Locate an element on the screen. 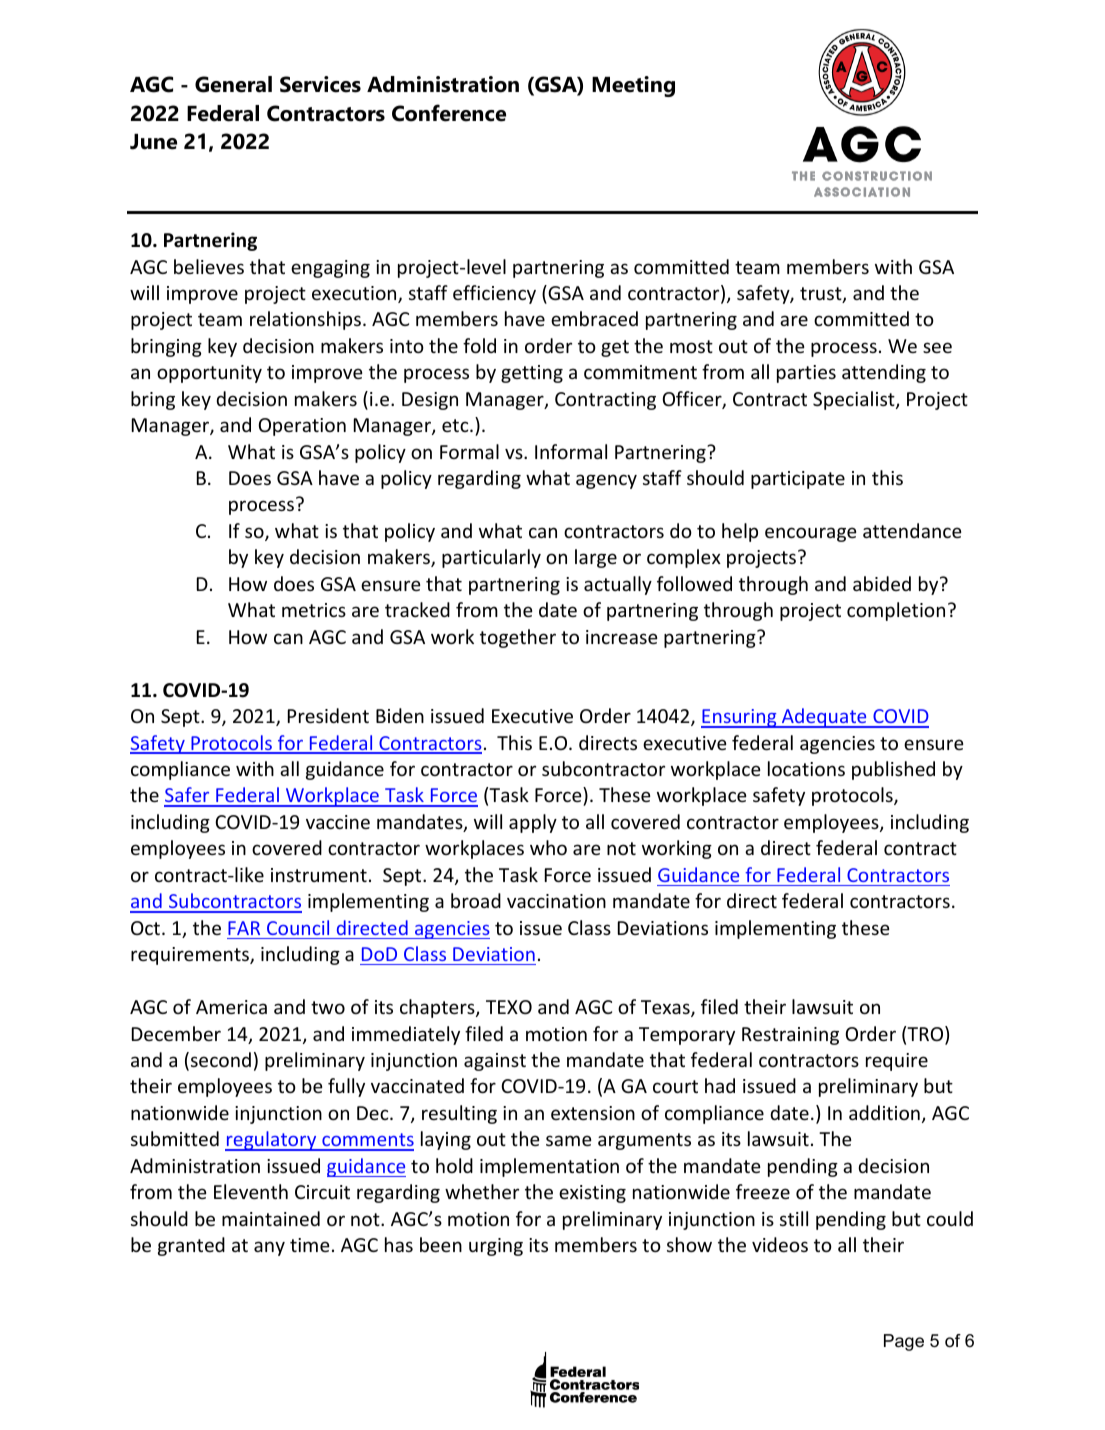 This screenshot has width=1105, height=1430. Page is located at coordinates (904, 1342).
